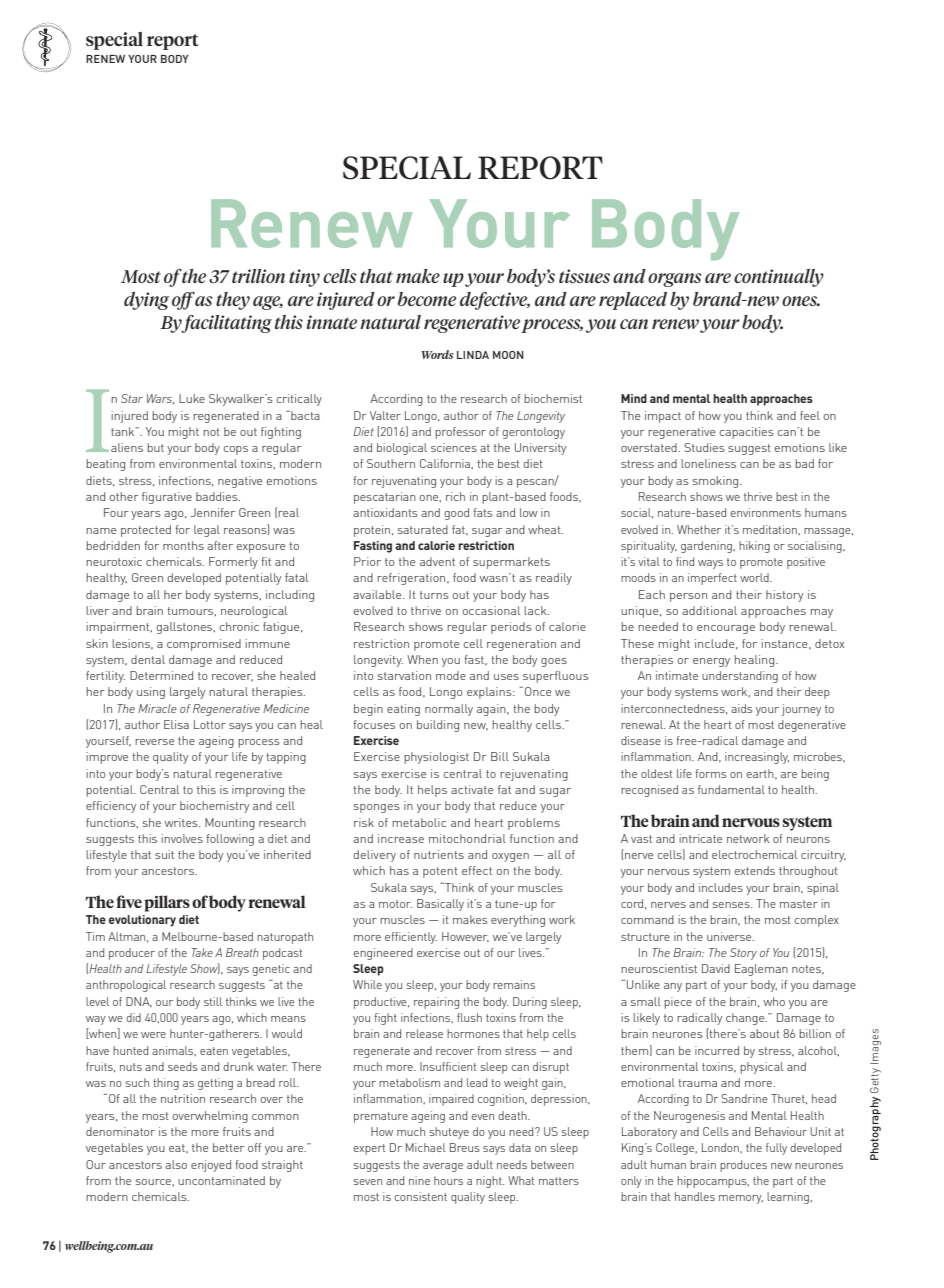  What do you see at coordinates (448, 1180) in the screenshot?
I see `hours` at bounding box center [448, 1180].
